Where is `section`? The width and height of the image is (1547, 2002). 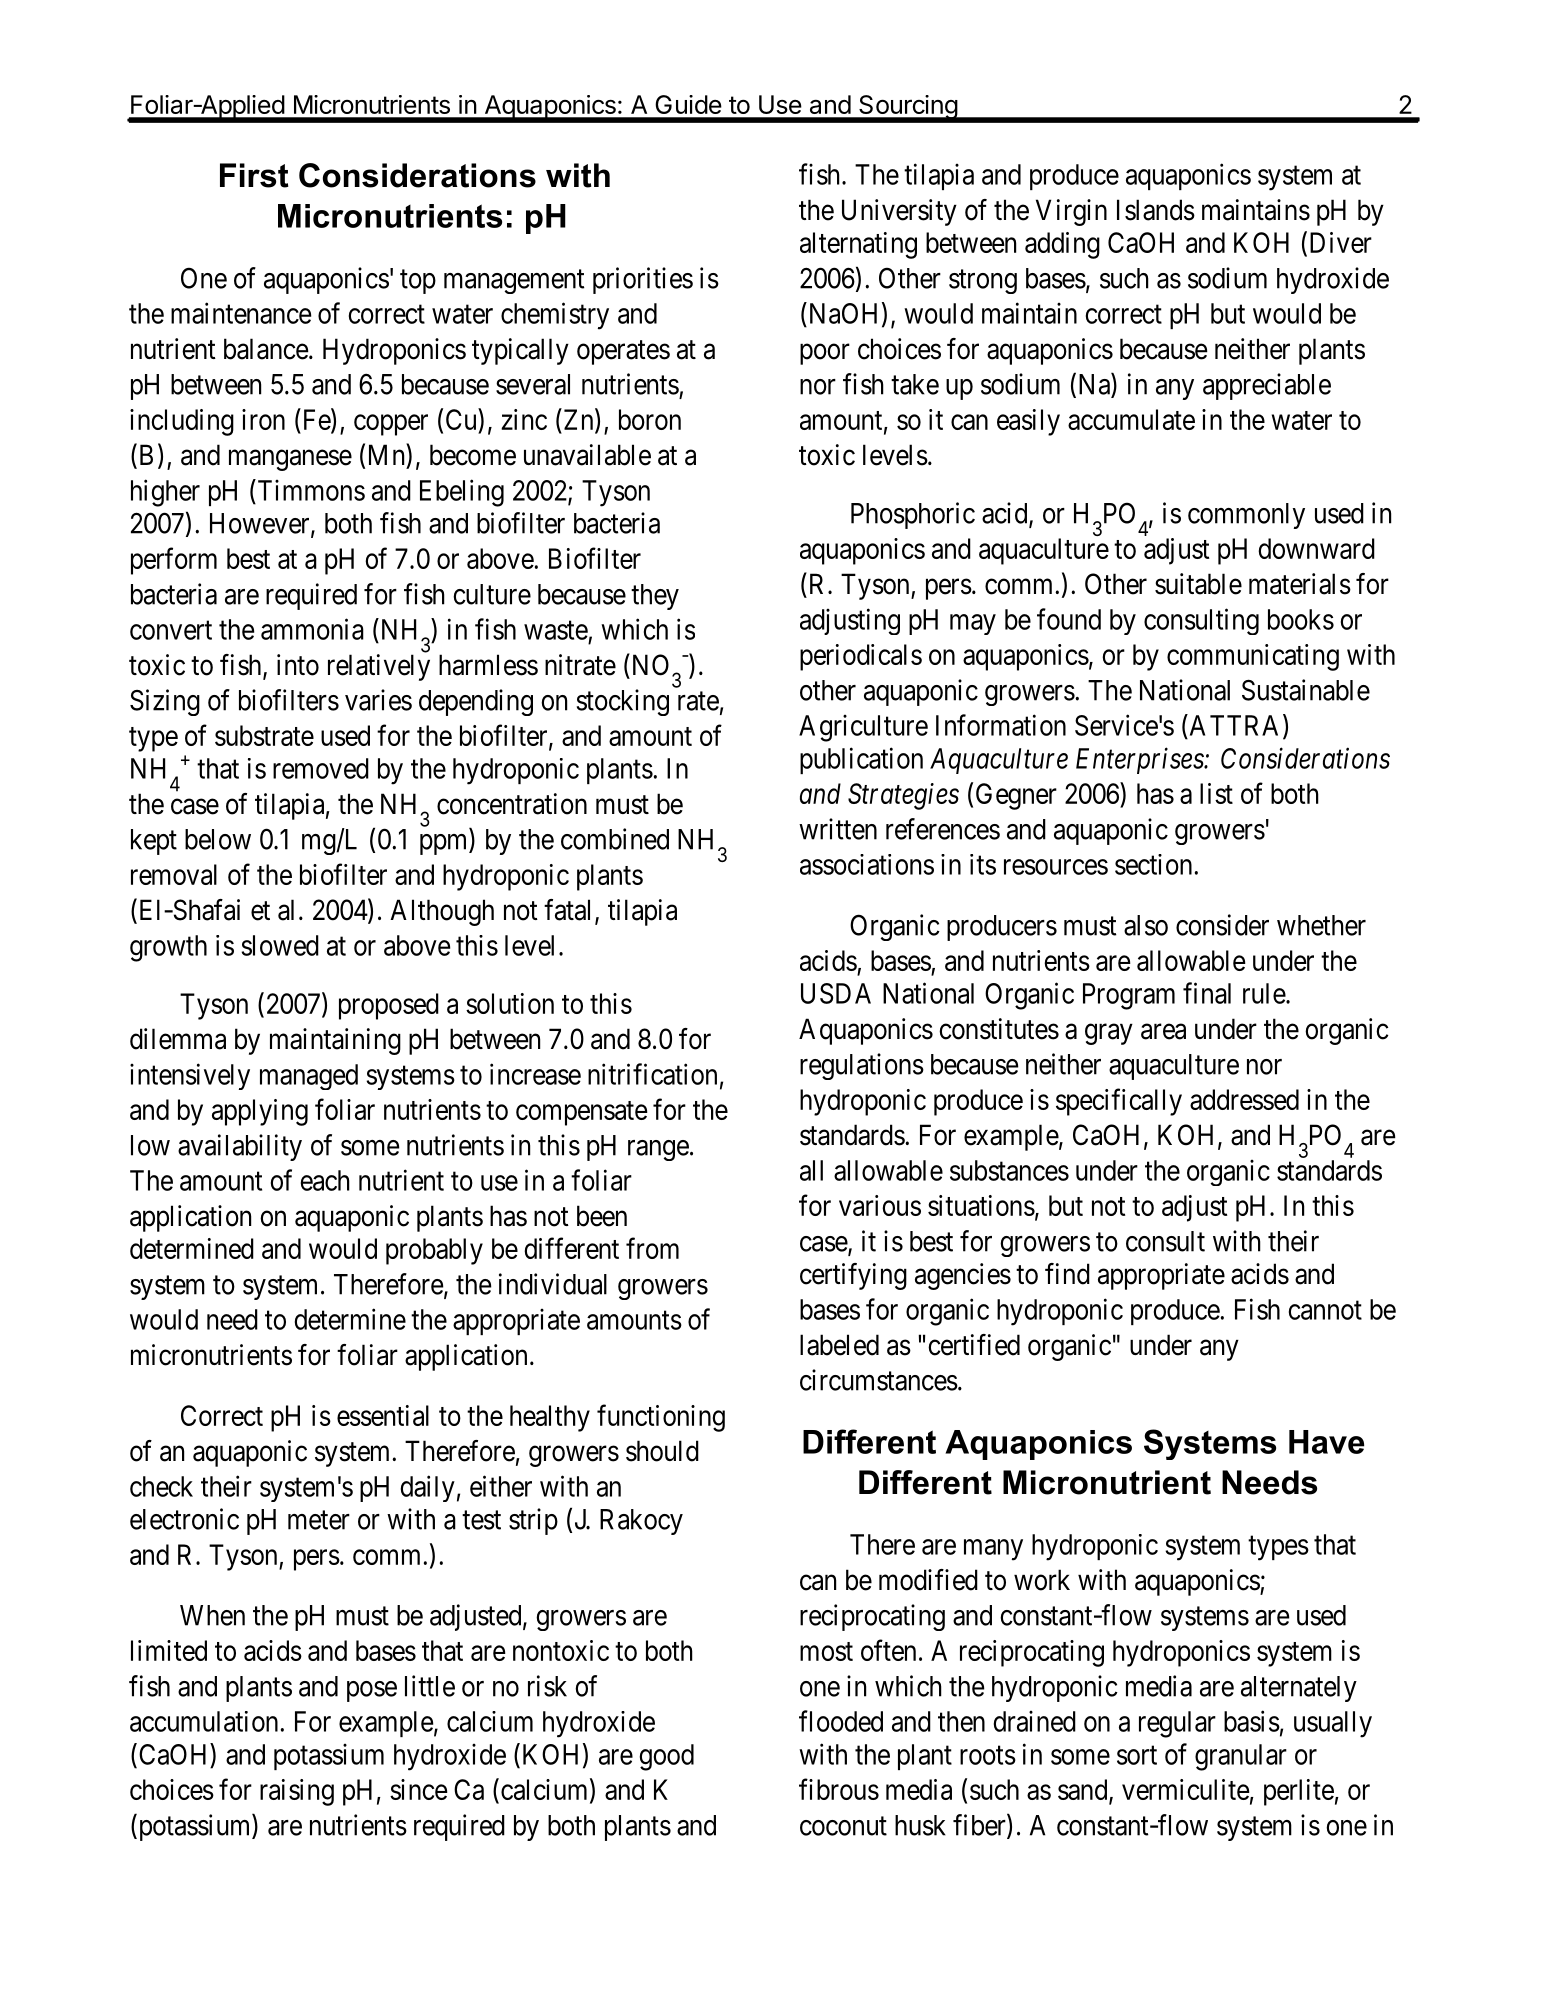
section is located at coordinates (1153, 864).
